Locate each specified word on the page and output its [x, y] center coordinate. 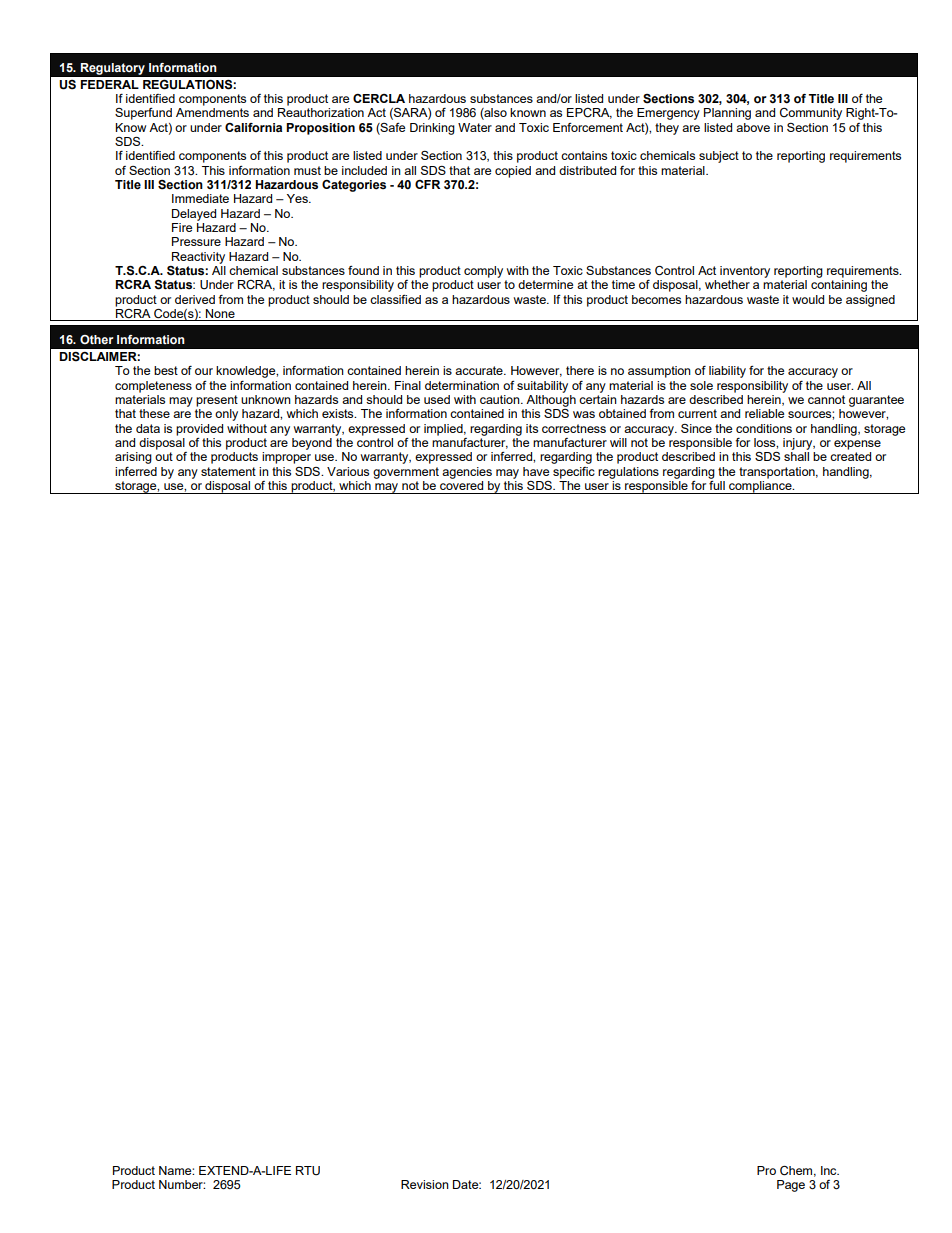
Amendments [212, 112]
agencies [467, 473]
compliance [760, 486]
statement [228, 471]
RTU [308, 1171]
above [753, 127]
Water [475, 127]
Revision [425, 1184]
